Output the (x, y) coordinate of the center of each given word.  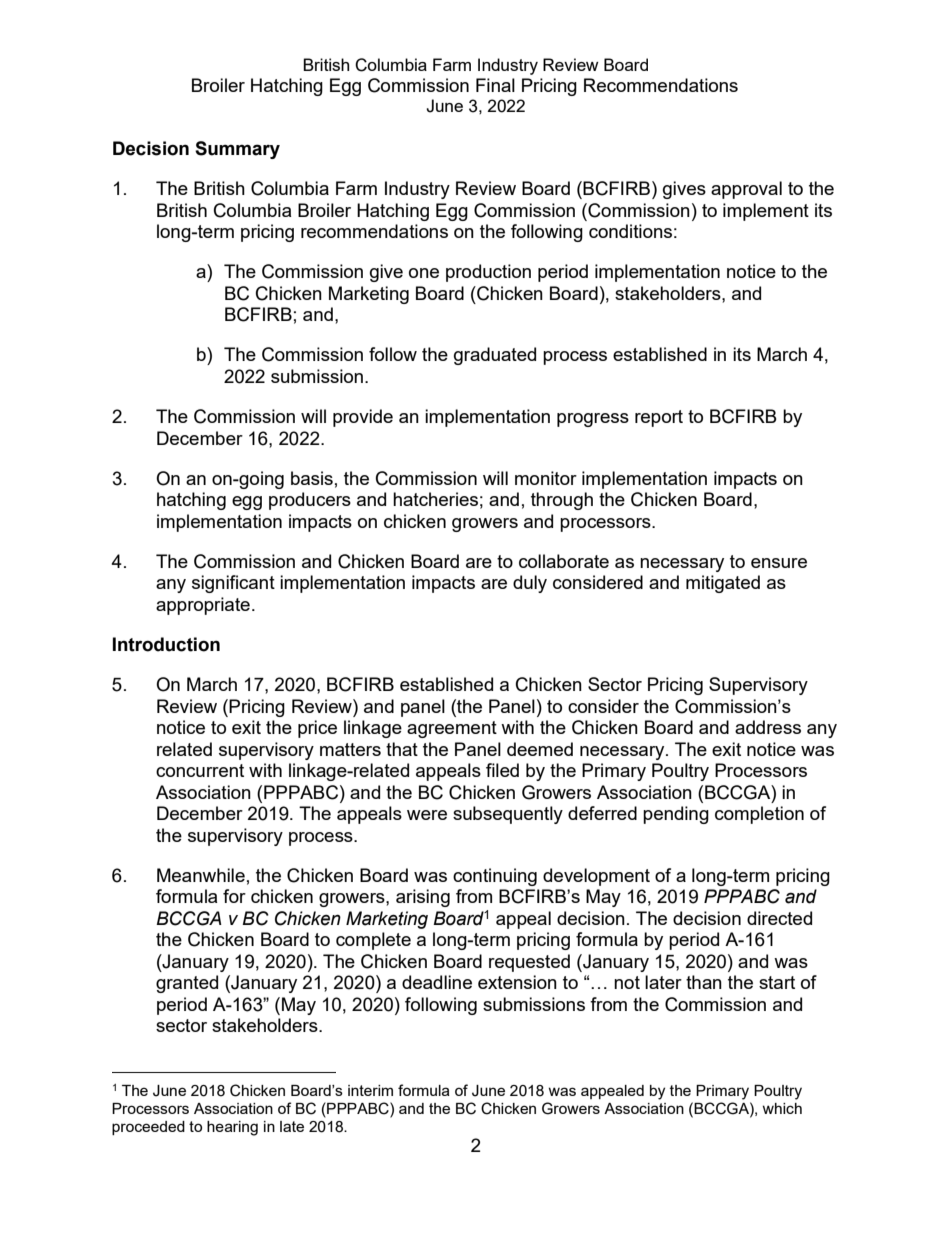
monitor (546, 478)
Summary (237, 150)
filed (502, 770)
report (659, 418)
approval (746, 190)
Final (495, 85)
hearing (232, 1128)
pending (676, 815)
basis (312, 478)
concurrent (200, 770)
